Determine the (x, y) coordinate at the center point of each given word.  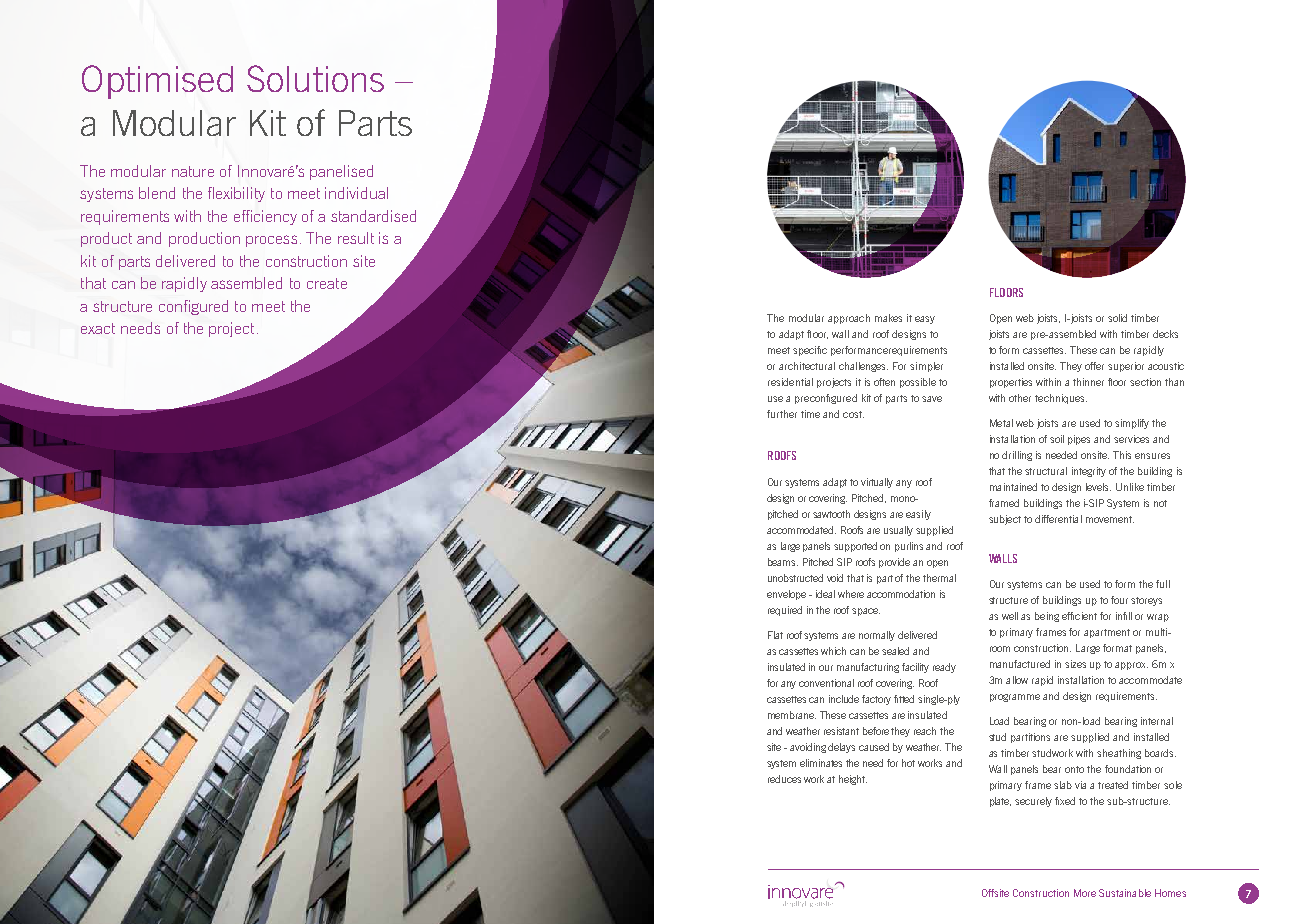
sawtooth (831, 514)
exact (98, 328)
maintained (1013, 487)
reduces (784, 779)
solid (1117, 318)
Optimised (157, 82)
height (853, 780)
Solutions (315, 78)
